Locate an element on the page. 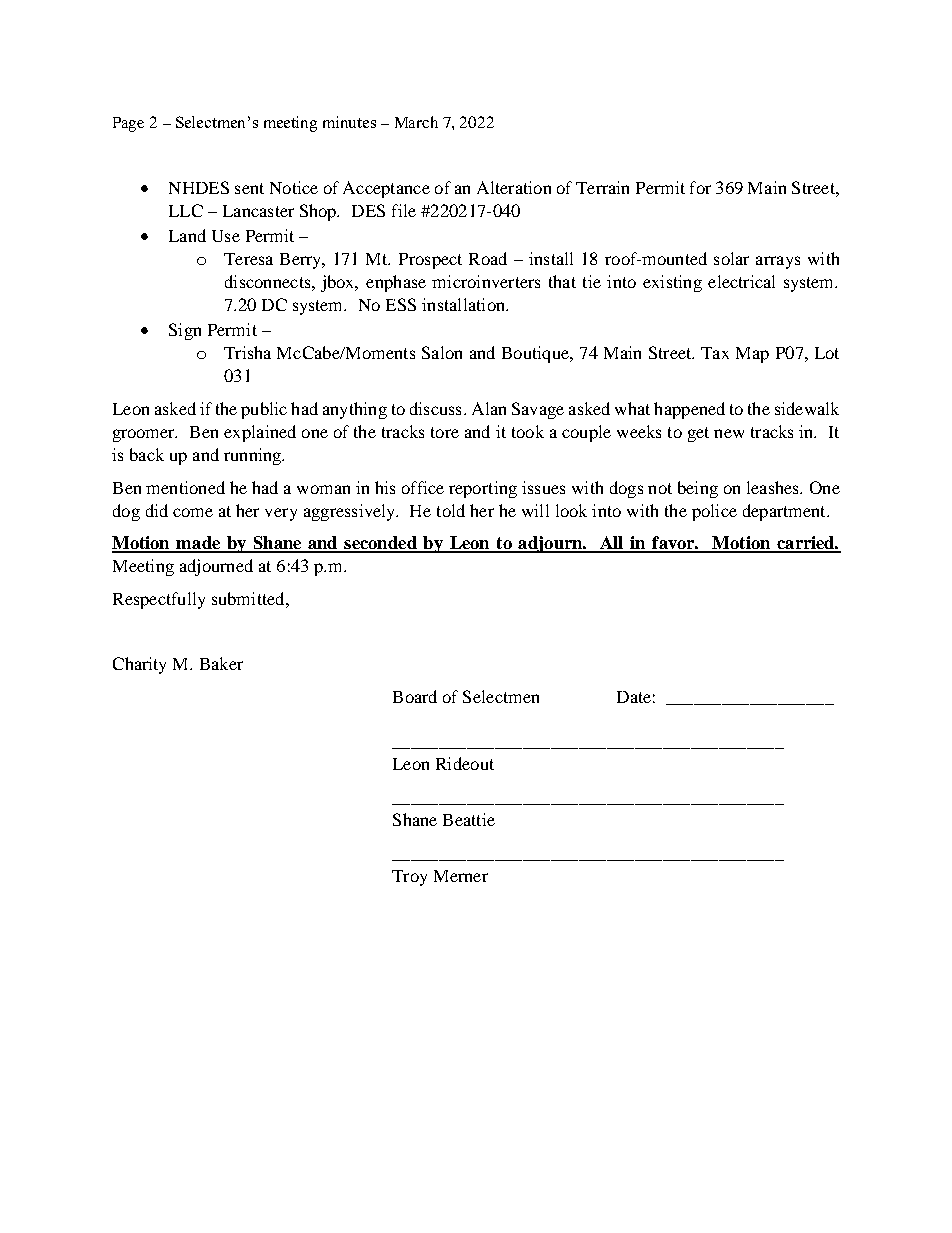  March is located at coordinates (416, 122).
